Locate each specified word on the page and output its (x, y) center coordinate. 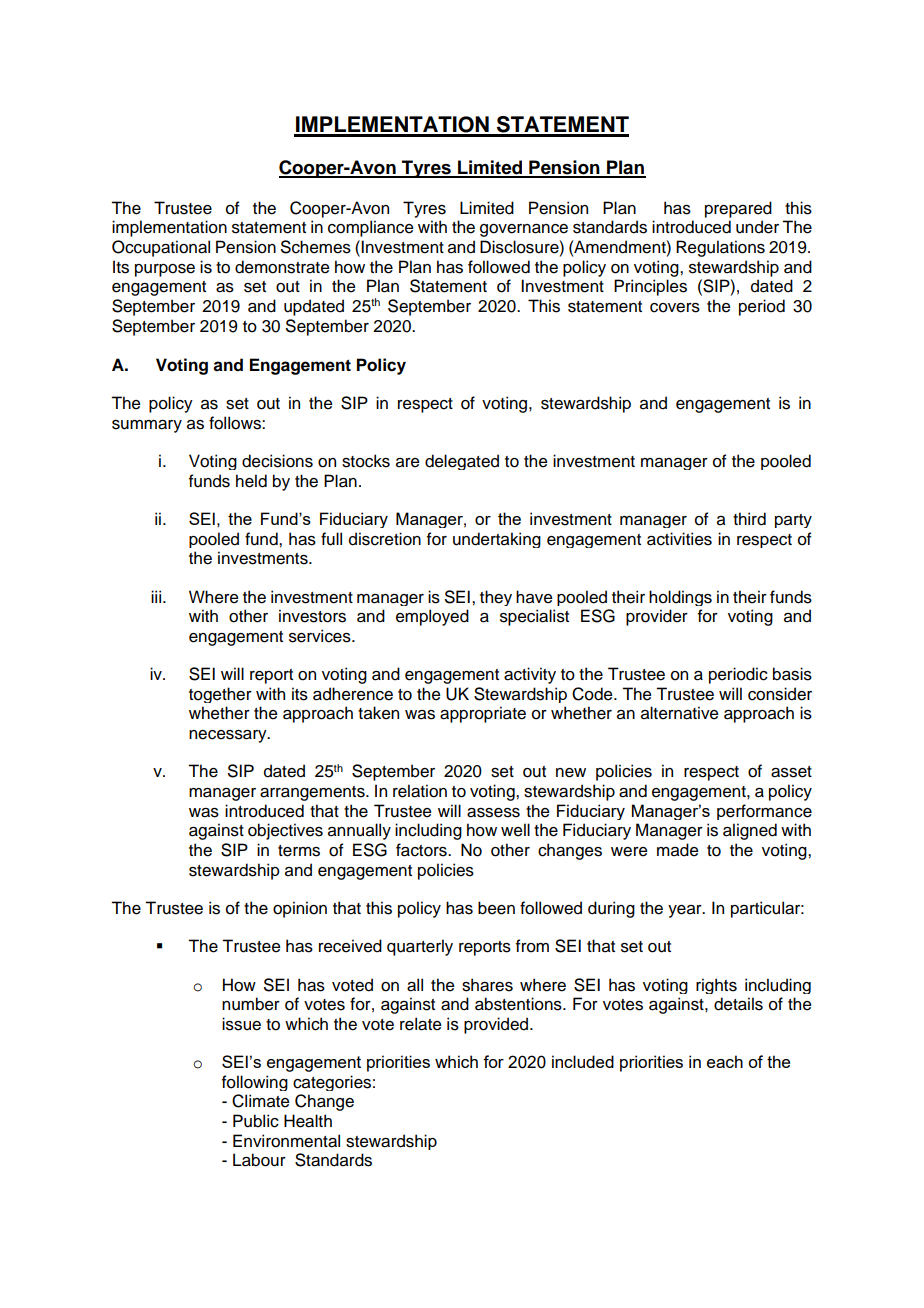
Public (256, 1121)
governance (524, 230)
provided (497, 1025)
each (725, 1061)
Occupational (161, 248)
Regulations (720, 248)
